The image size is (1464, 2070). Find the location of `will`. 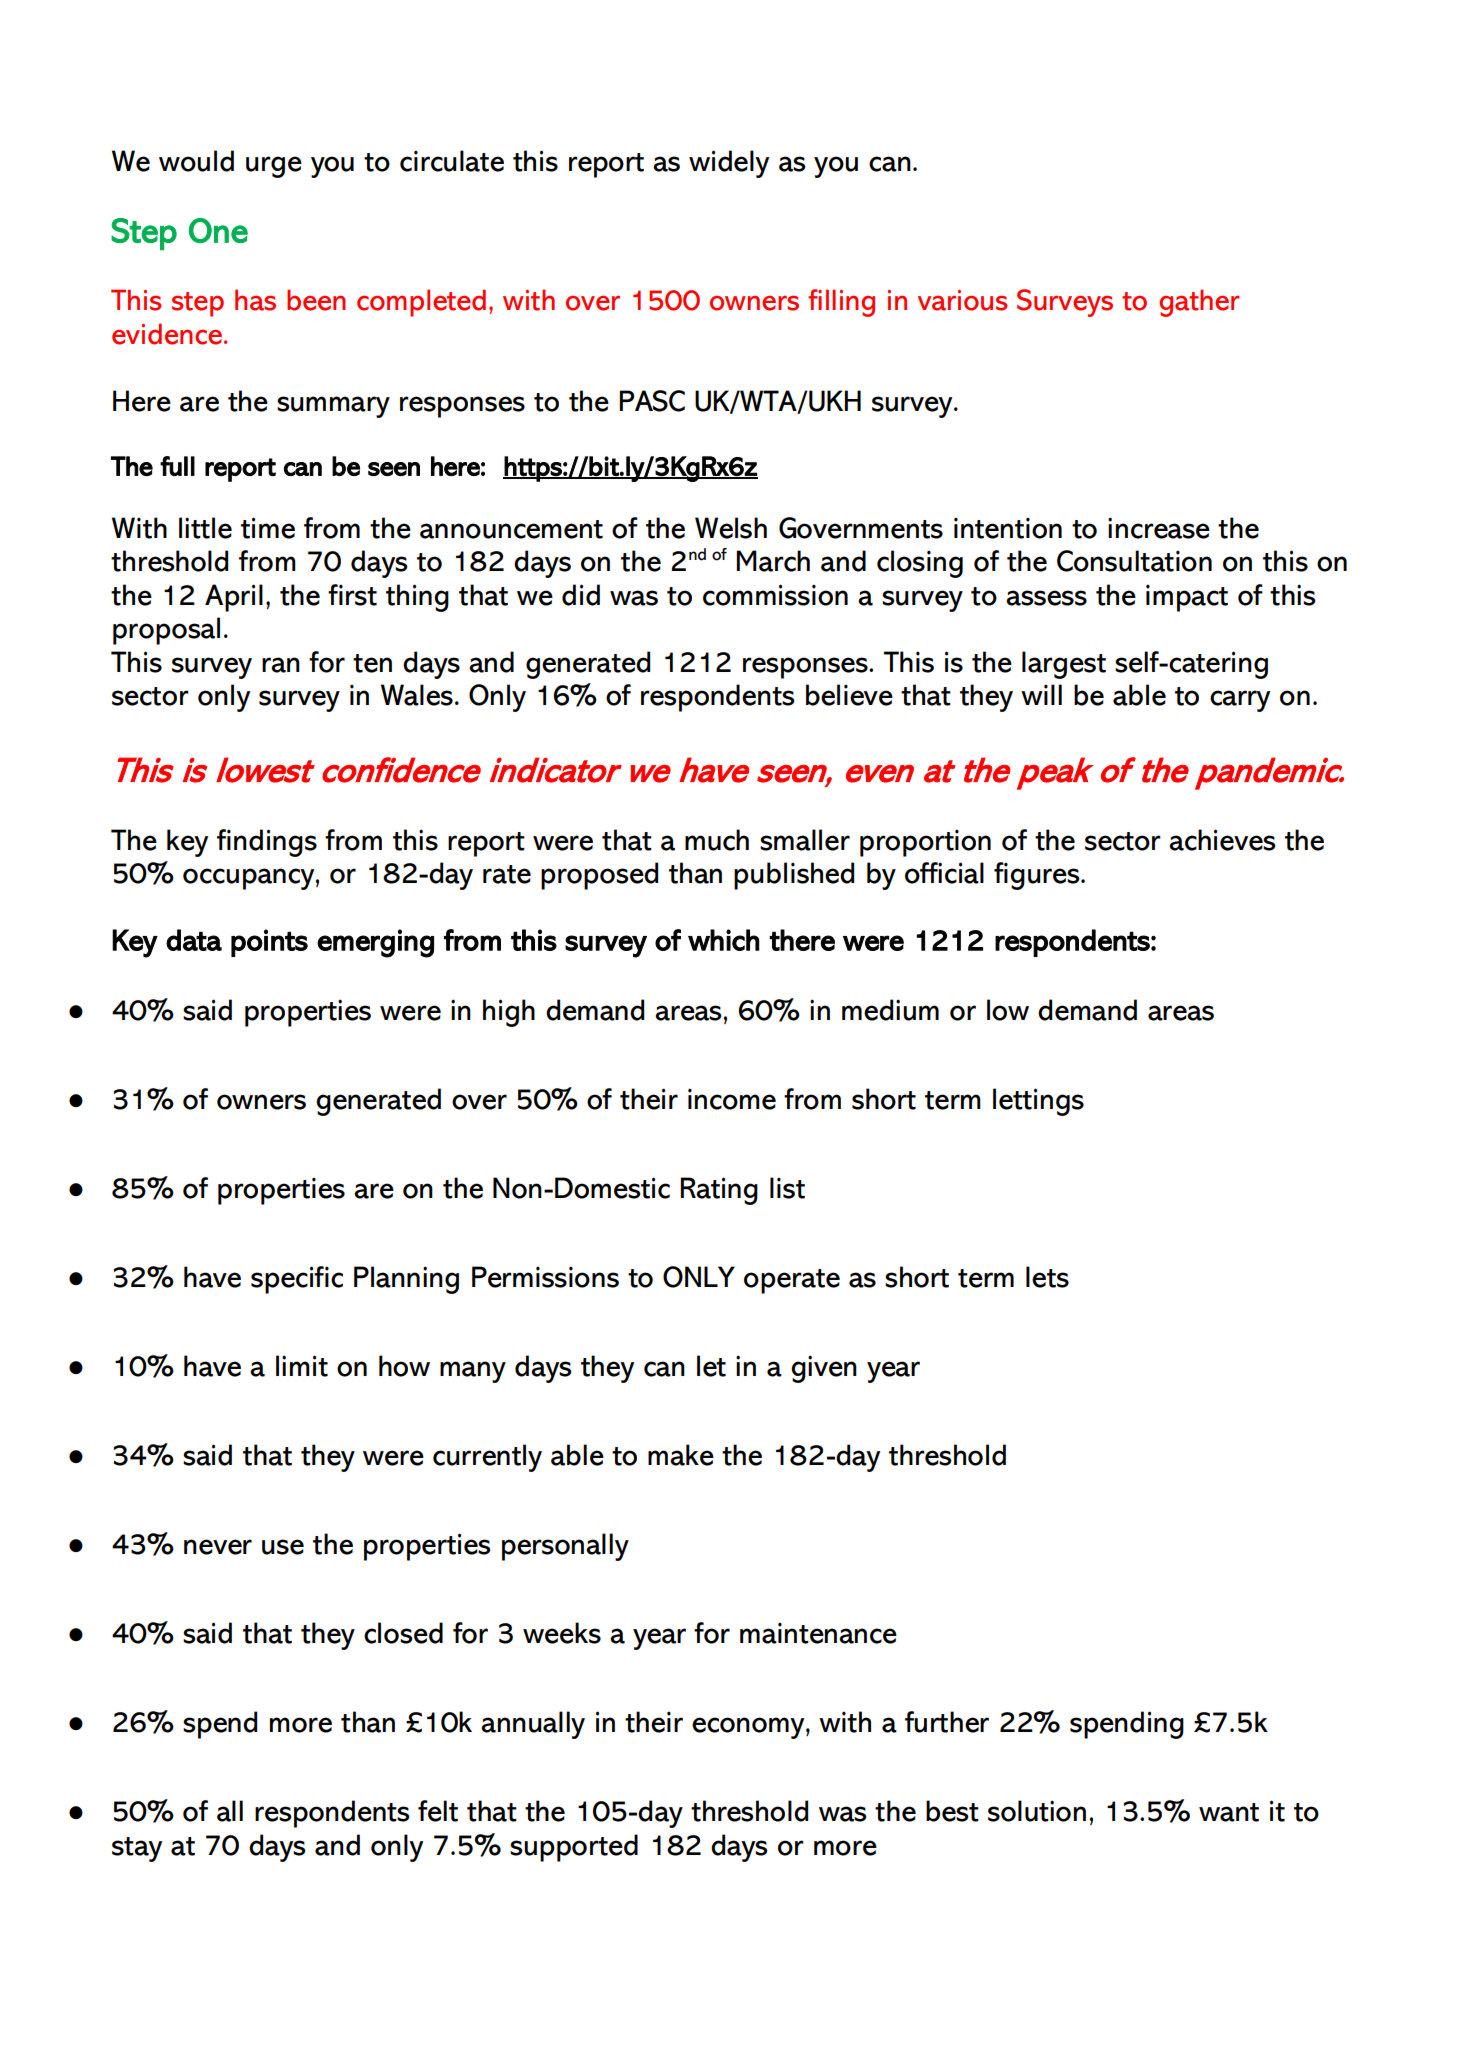

will is located at coordinates (1041, 694).
